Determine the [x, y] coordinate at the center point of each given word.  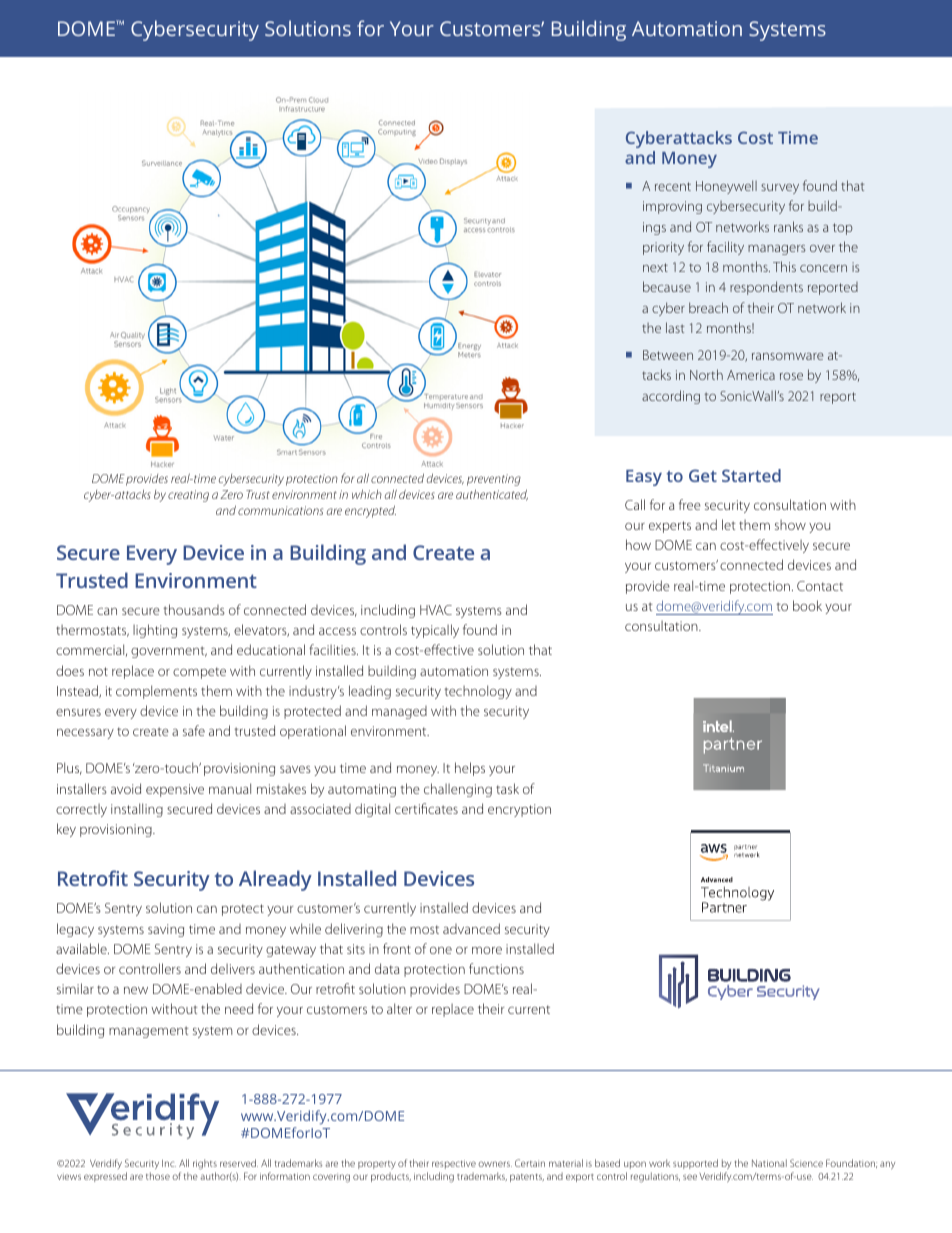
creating [188, 496]
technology [478, 692]
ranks [788, 226]
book [807, 605]
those [158, 1176]
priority [663, 248]
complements [156, 692]
